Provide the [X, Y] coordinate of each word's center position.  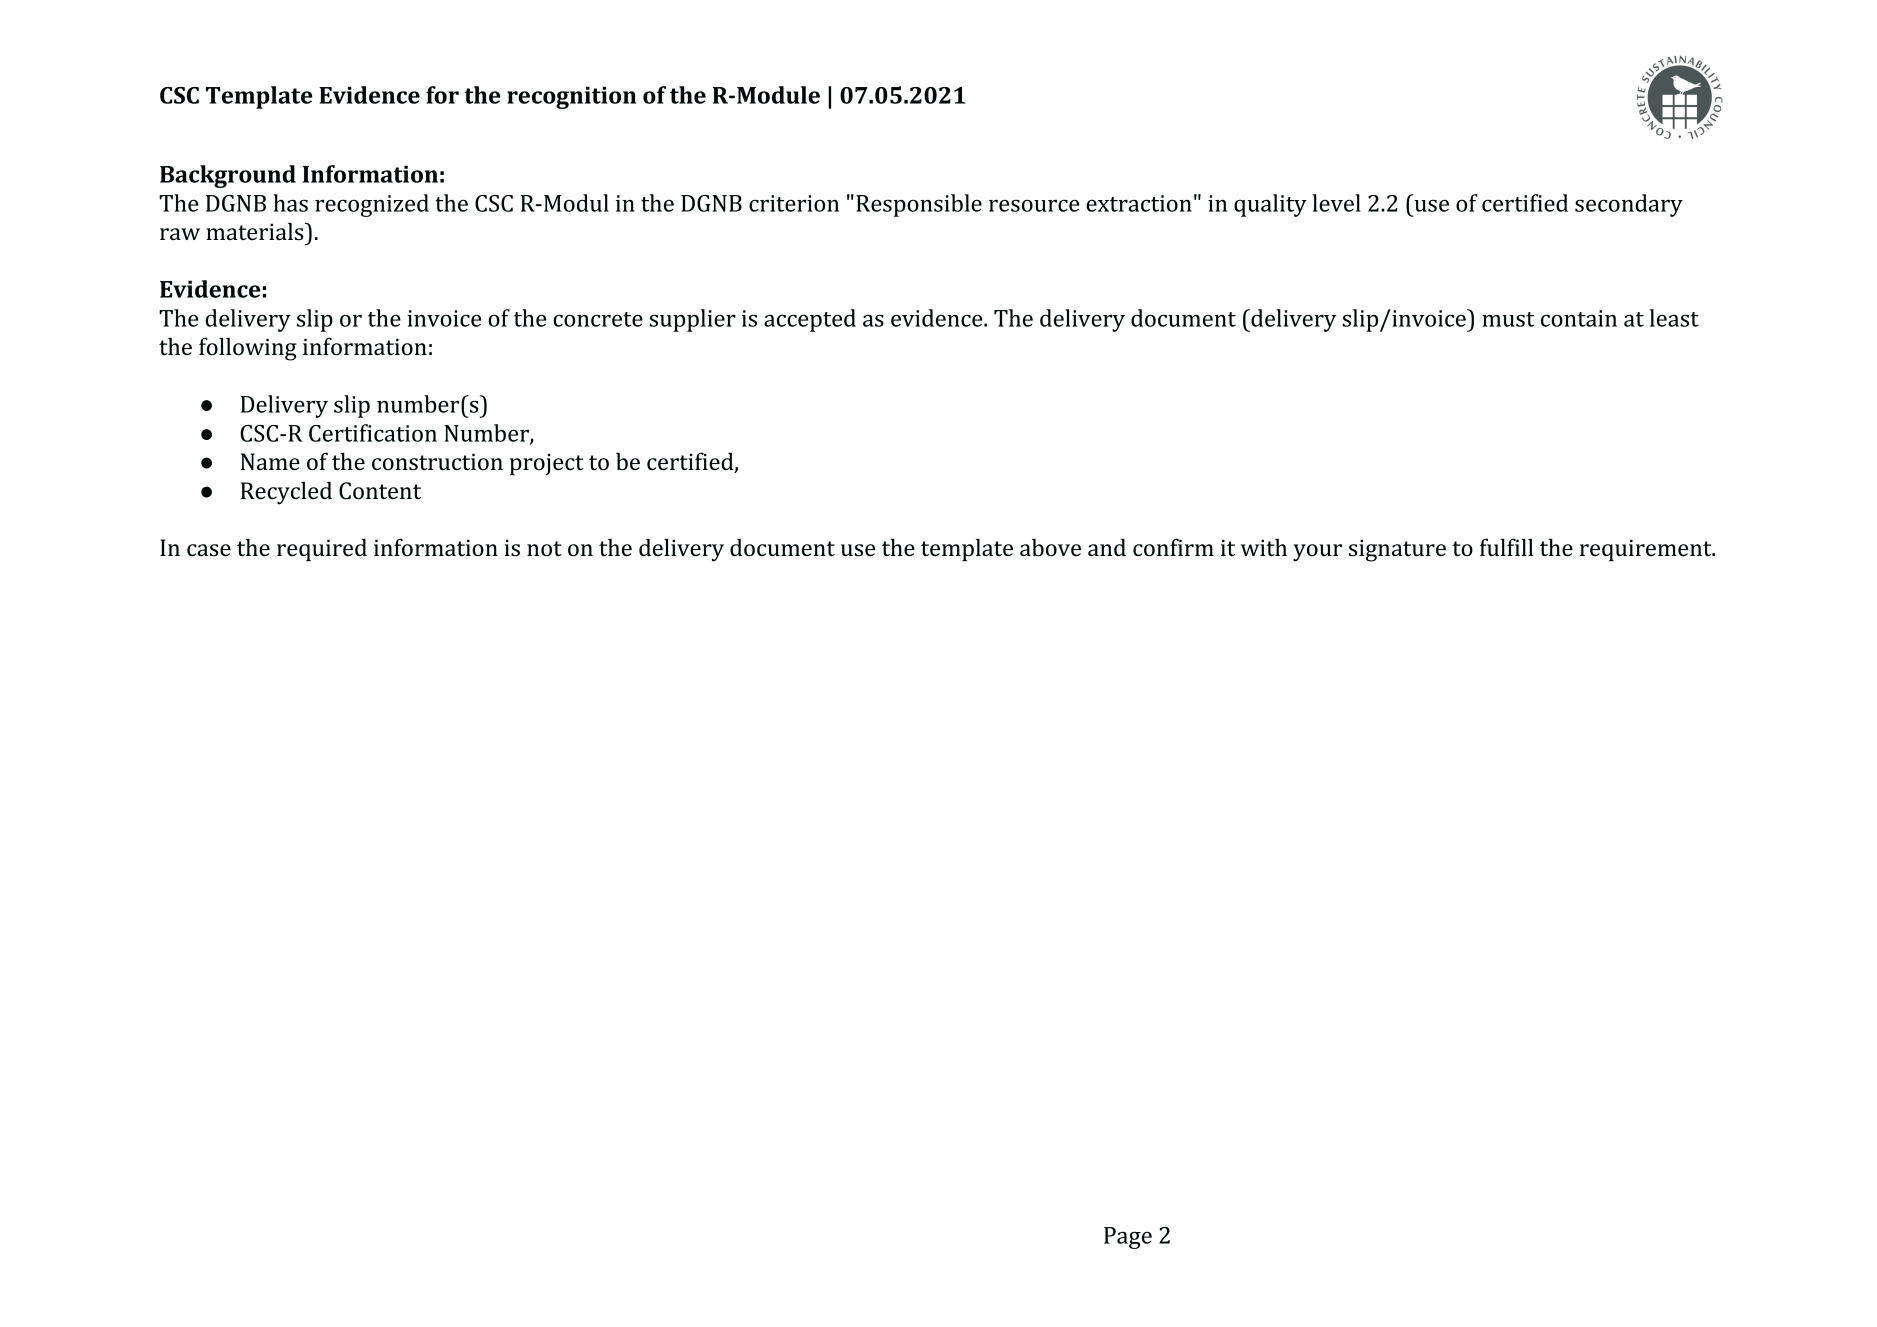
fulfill [1506, 547]
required [322, 549]
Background [228, 176]
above [1050, 547]
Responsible [919, 205]
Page [1128, 1238]
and [1107, 547]
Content [380, 491]
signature [1397, 550]
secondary [1629, 205]
